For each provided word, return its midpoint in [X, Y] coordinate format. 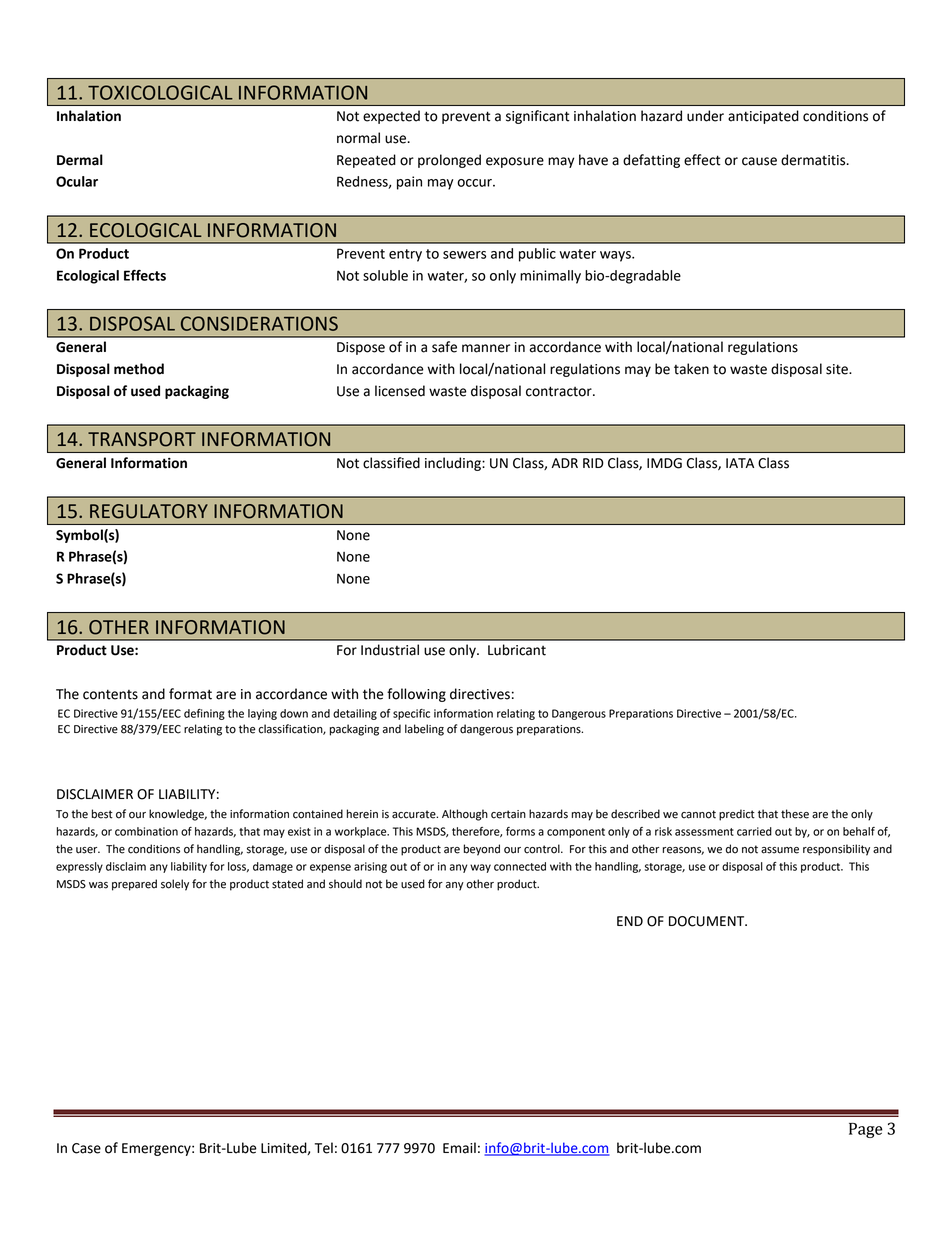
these [795, 814]
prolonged [449, 161]
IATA [740, 463]
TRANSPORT [142, 439]
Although [465, 815]
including [454, 464]
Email [459, 1148]
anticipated [763, 117]
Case [86, 1148]
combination [146, 831]
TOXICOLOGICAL [160, 92]
